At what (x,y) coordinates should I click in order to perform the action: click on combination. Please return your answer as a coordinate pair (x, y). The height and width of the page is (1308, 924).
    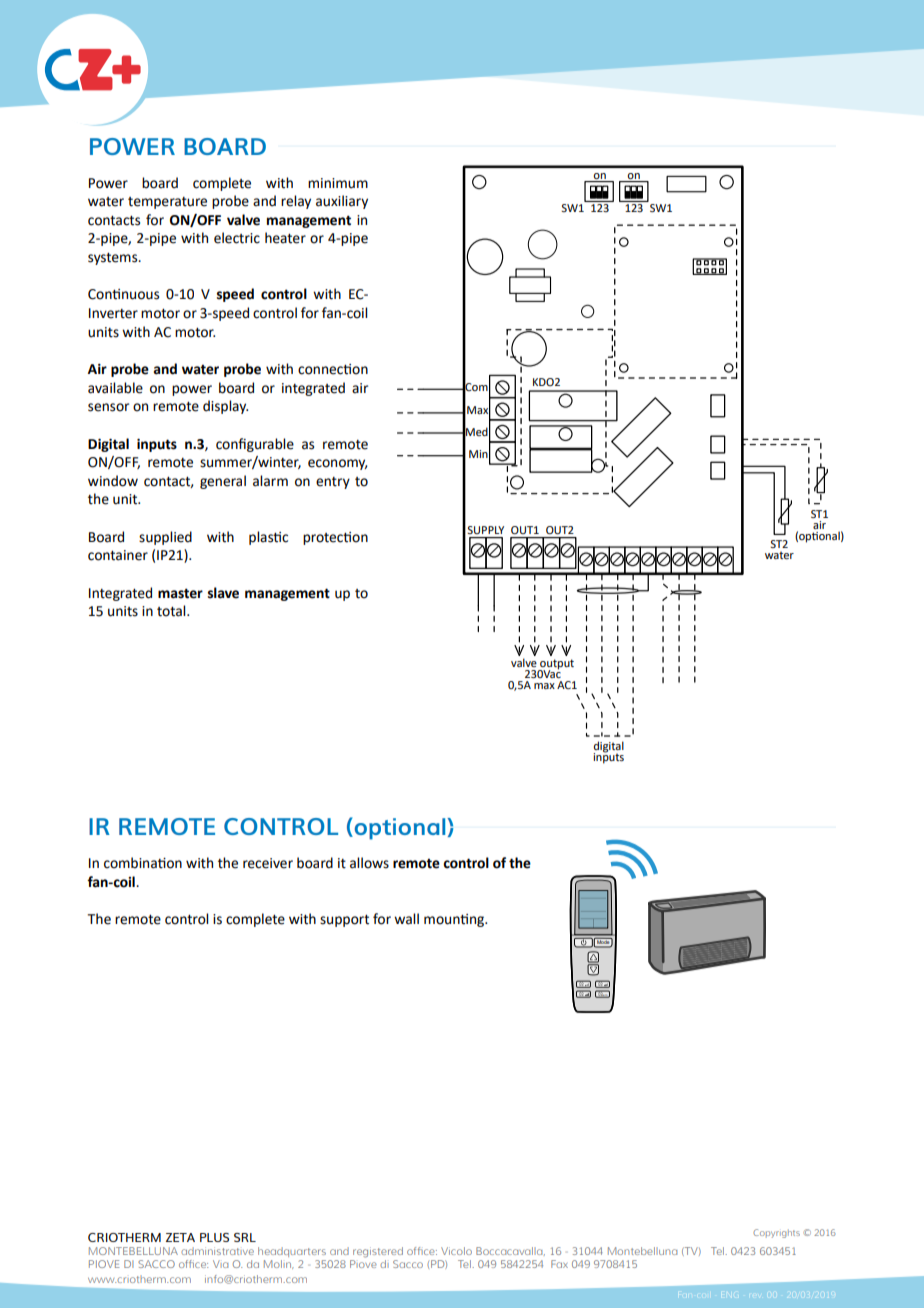
    Looking at the image, I should click on (143, 863).
